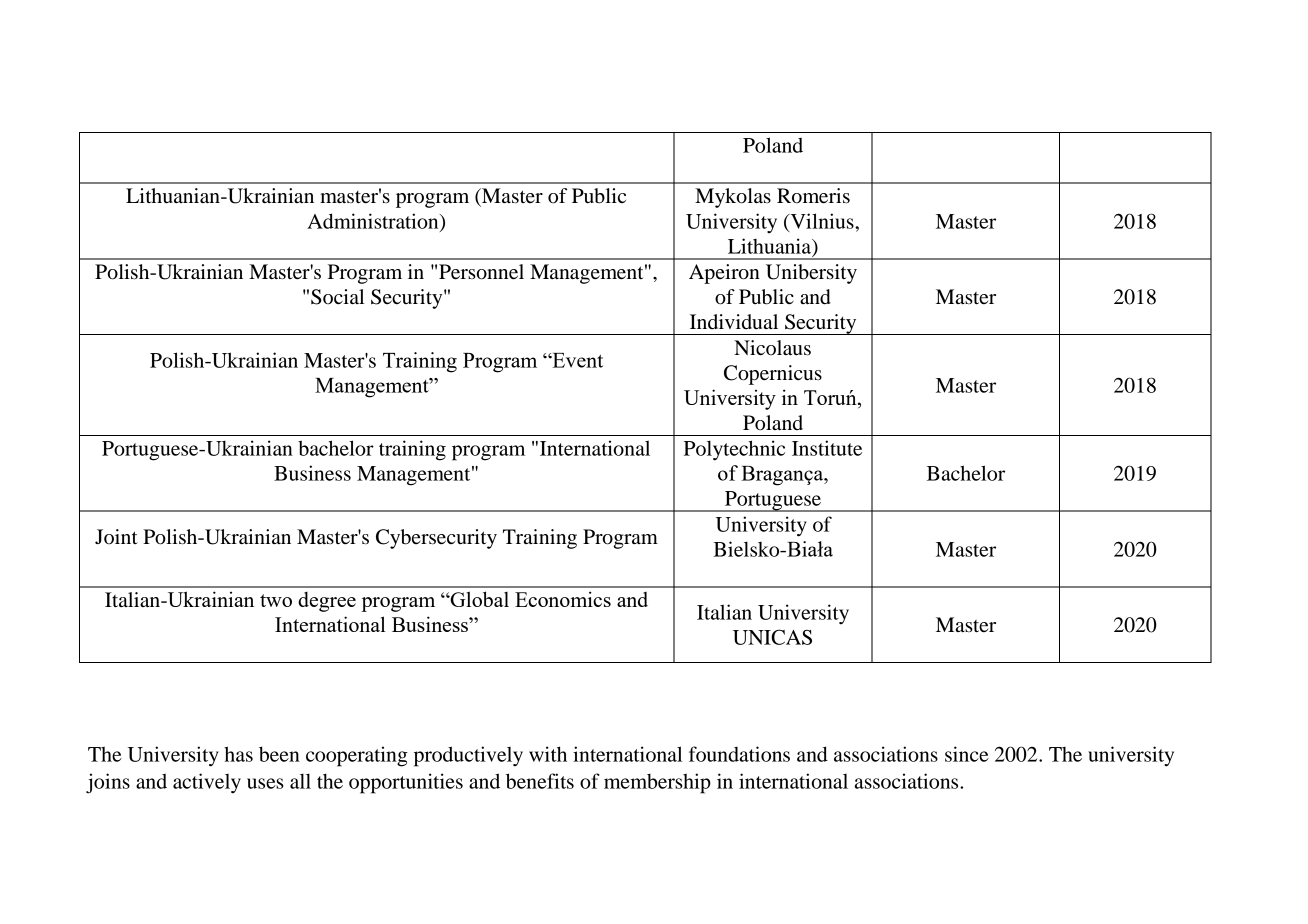  Describe the element at coordinates (238, 754) in the page. I see `has` at that location.
